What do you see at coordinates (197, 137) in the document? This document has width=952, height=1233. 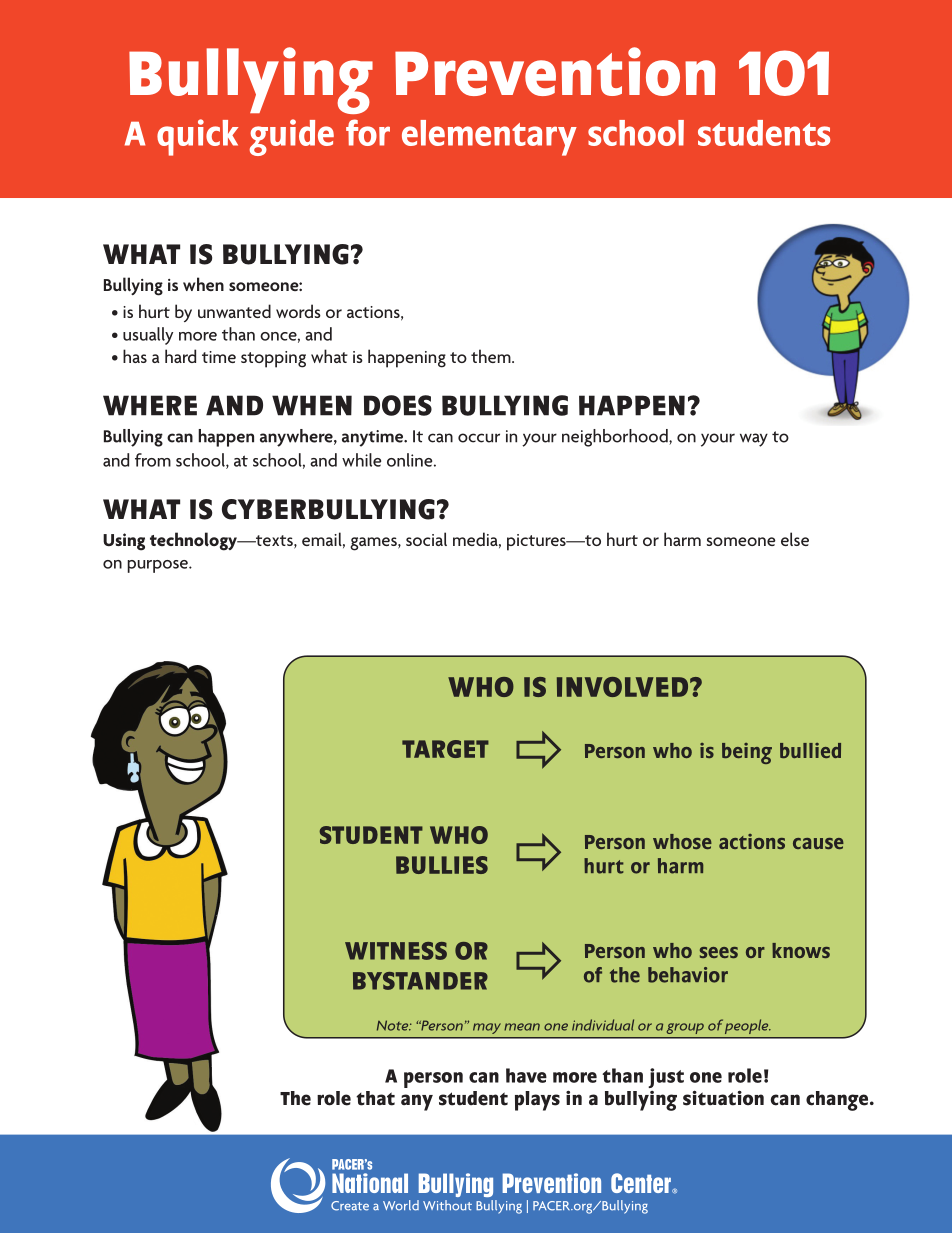 I see `quick` at bounding box center [197, 137].
